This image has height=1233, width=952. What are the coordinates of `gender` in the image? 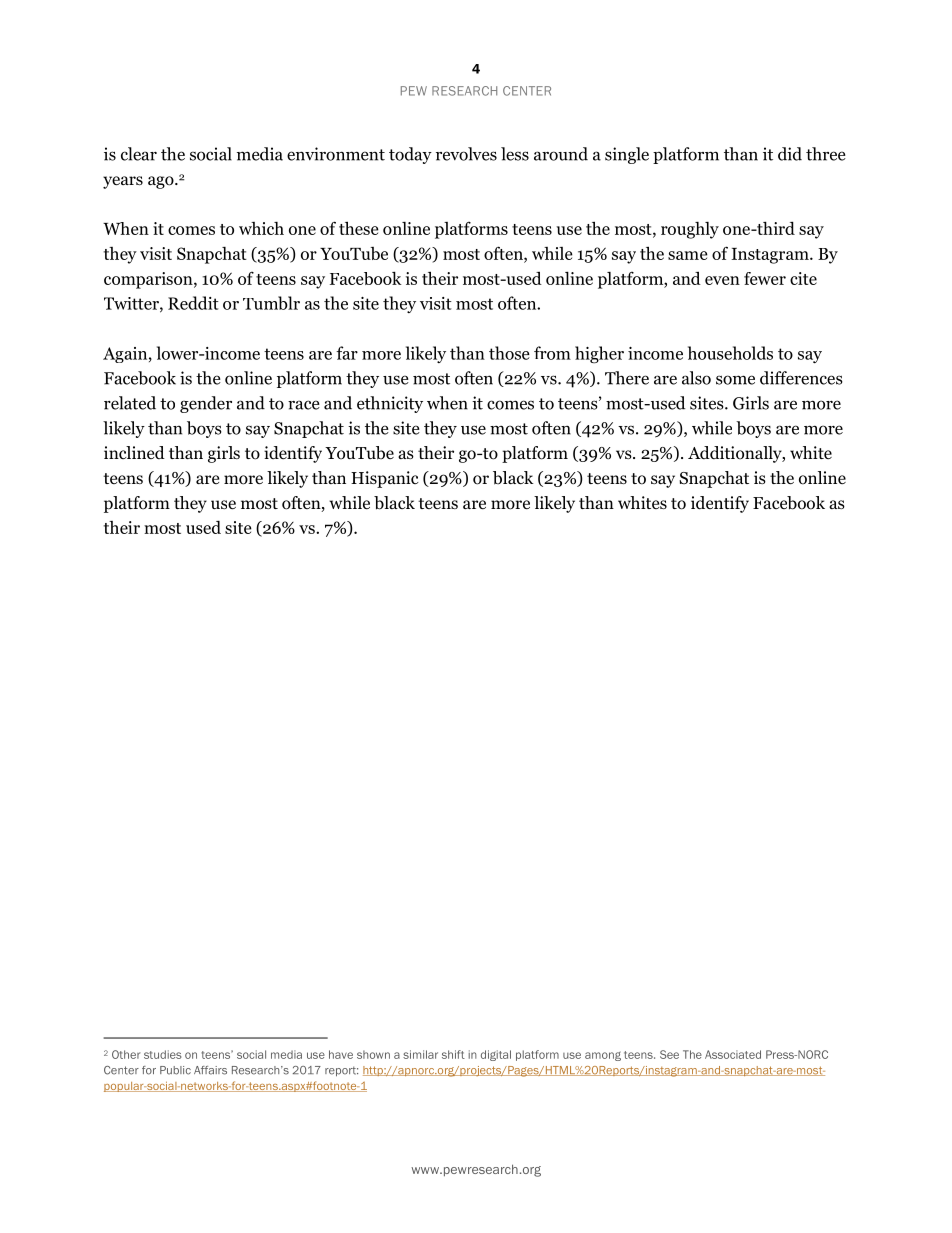 It's located at (206, 404).
